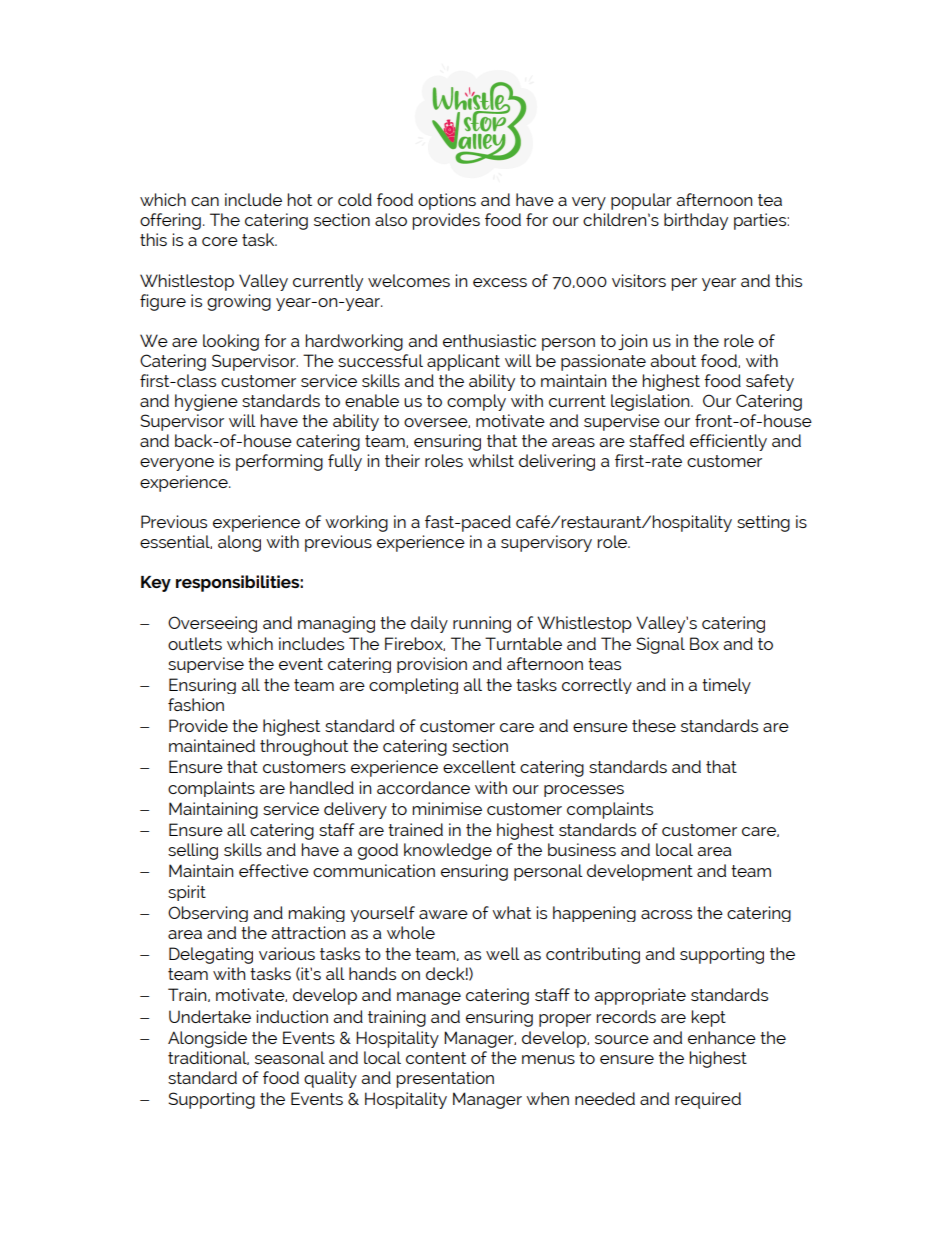  What do you see at coordinates (660, 645) in the screenshot?
I see `Signal` at bounding box center [660, 645].
